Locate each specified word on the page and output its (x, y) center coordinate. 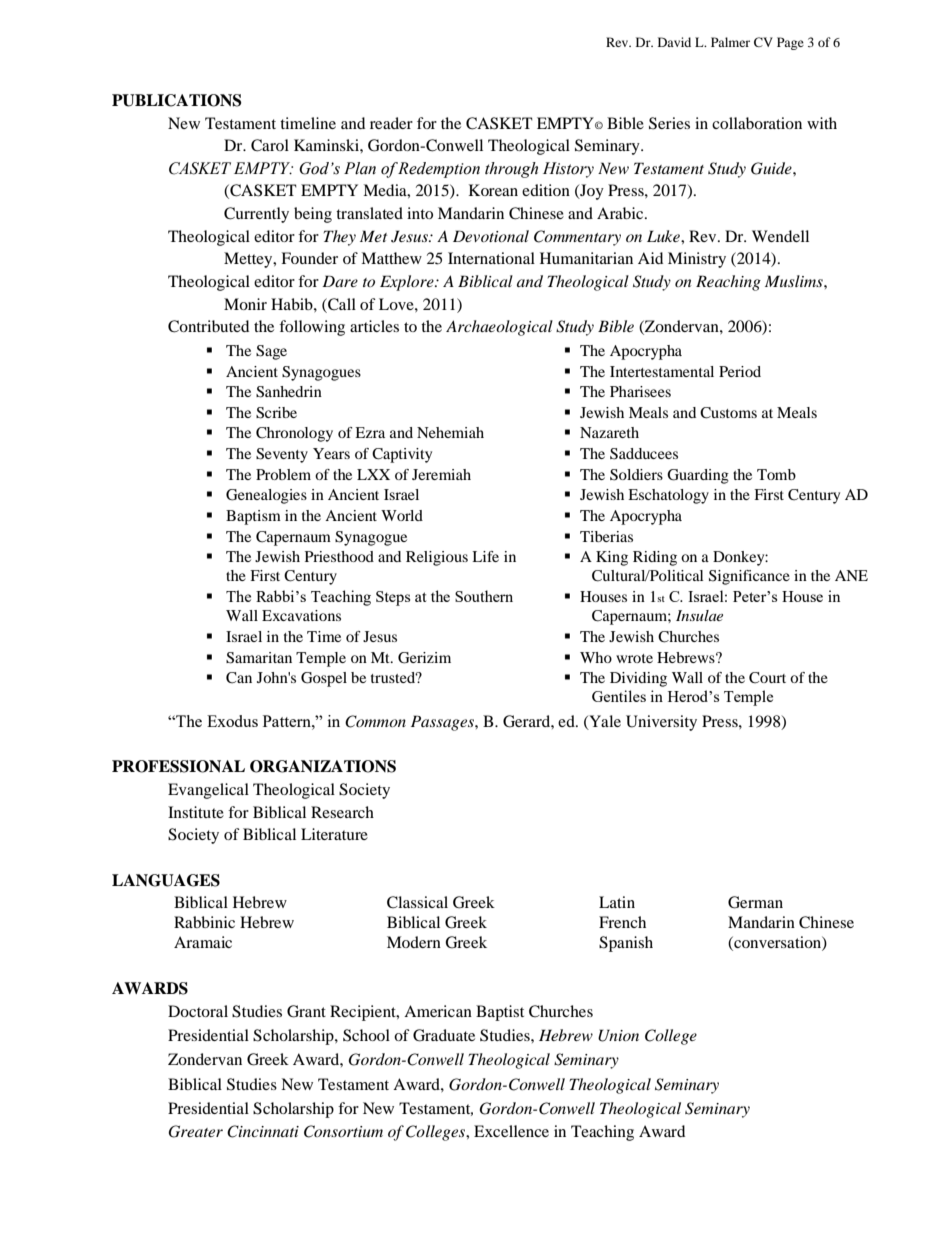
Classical (417, 902)
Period (740, 371)
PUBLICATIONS (177, 100)
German (755, 902)
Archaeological (499, 328)
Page (790, 43)
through (511, 170)
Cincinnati (263, 1131)
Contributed (208, 326)
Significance (749, 577)
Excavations (301, 615)
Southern (484, 596)
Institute (196, 812)
